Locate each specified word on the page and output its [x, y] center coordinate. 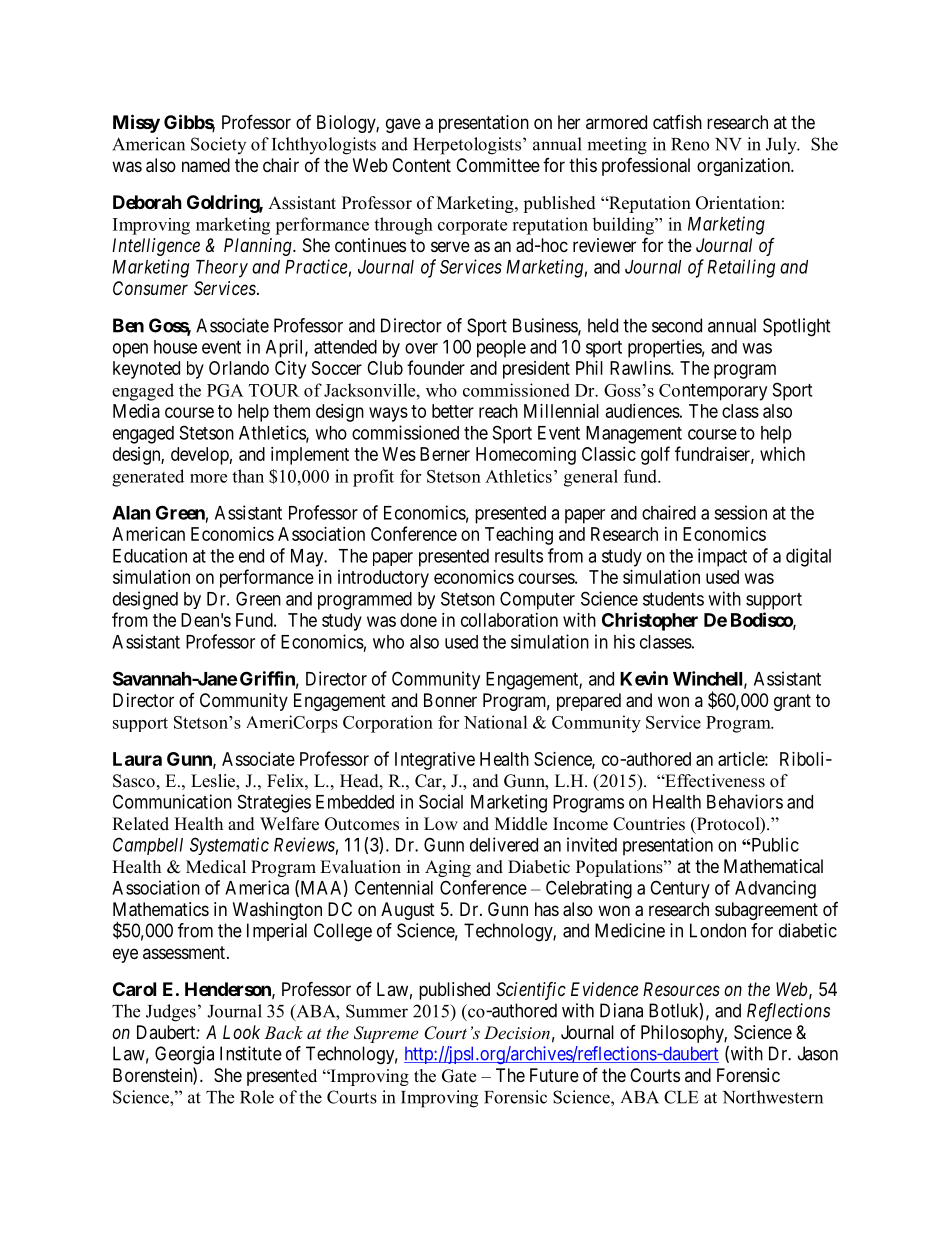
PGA [225, 390]
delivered [504, 844]
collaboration [509, 620]
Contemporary [713, 392]
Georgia [184, 1055]
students [673, 599]
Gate [459, 1076]
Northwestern [773, 1097]
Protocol [728, 825]
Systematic [229, 846]
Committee [498, 165]
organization [745, 167]
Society [218, 145]
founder [436, 367]
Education [150, 555]
